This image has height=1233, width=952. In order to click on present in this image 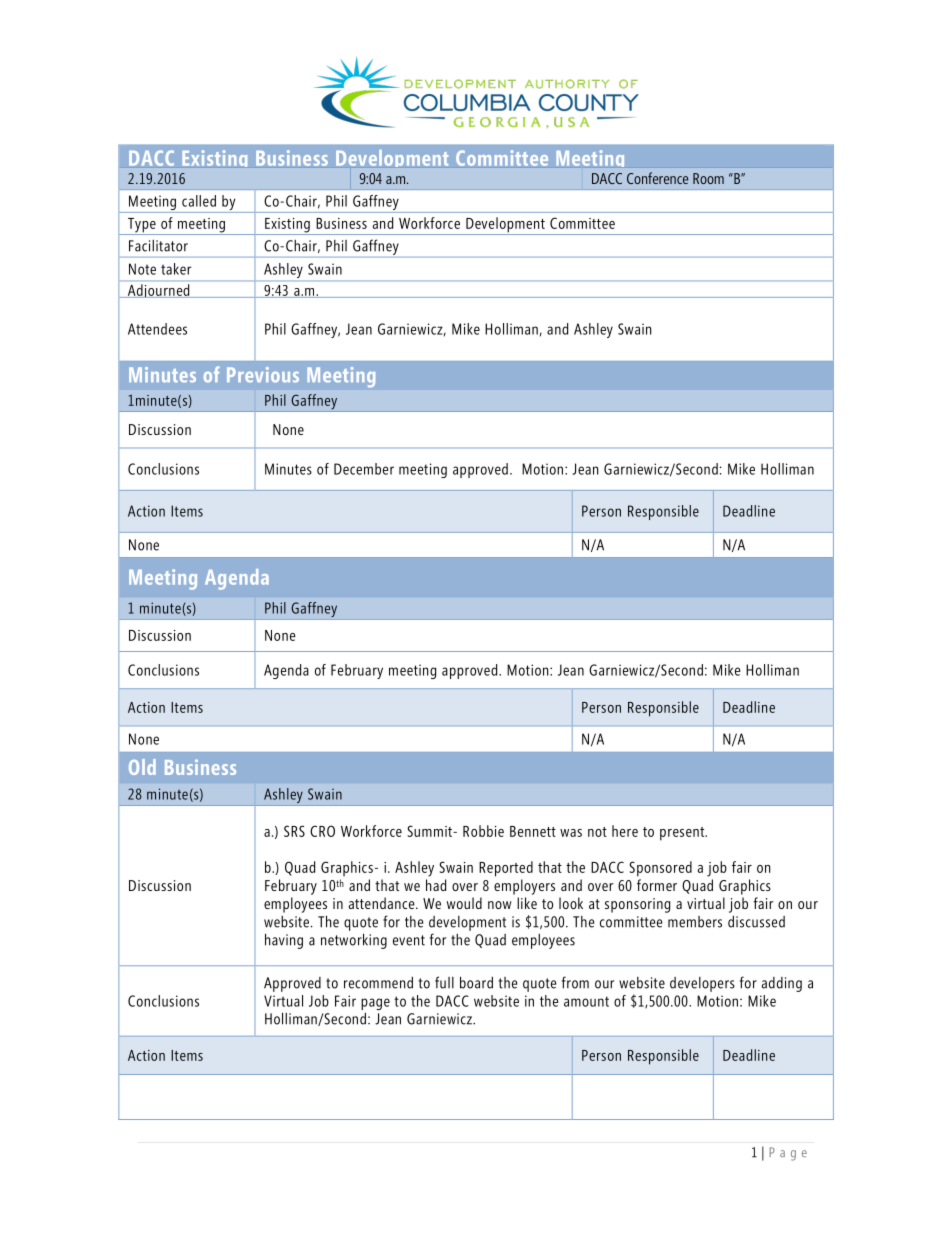, I will do `click(683, 834)`.
